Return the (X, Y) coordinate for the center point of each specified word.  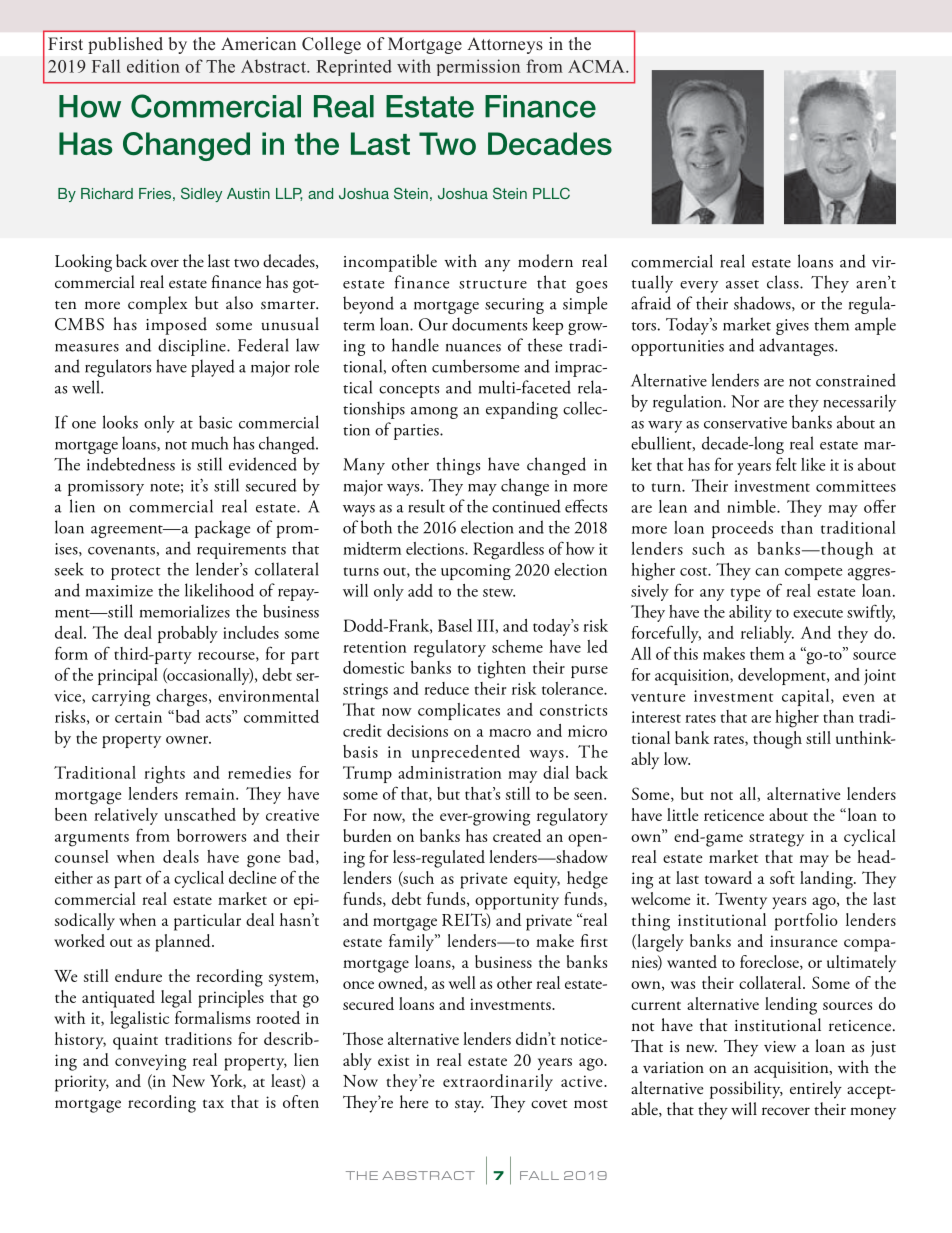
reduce (446, 688)
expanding (522, 410)
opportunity (517, 901)
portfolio (806, 922)
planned (184, 943)
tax (213, 1103)
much (209, 443)
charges (183, 698)
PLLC (551, 193)
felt (786, 464)
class (784, 282)
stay (469, 1106)
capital (807, 697)
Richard (107, 193)
